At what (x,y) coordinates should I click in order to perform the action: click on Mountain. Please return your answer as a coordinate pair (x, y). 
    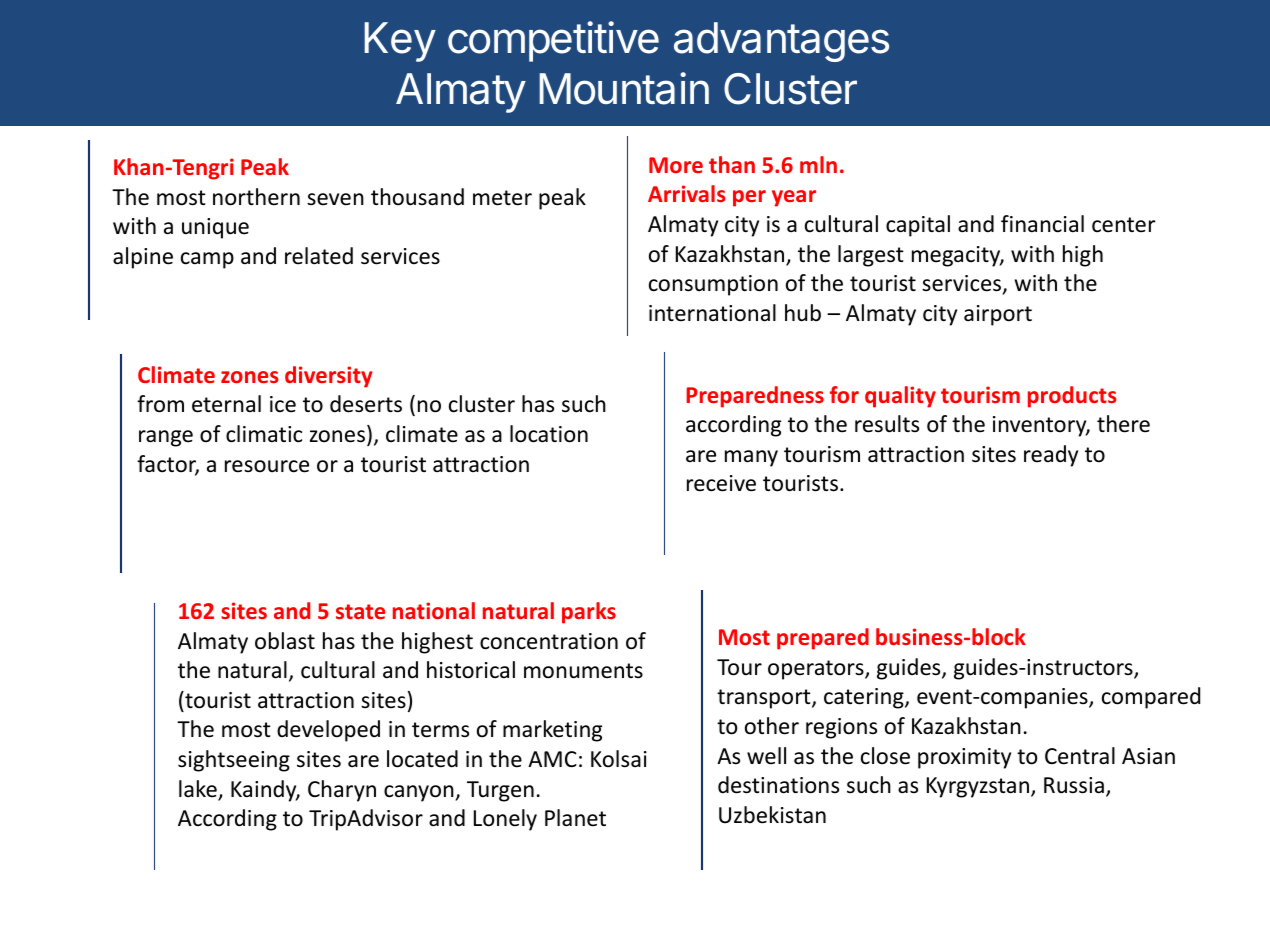
    Looking at the image, I should click on (624, 88).
